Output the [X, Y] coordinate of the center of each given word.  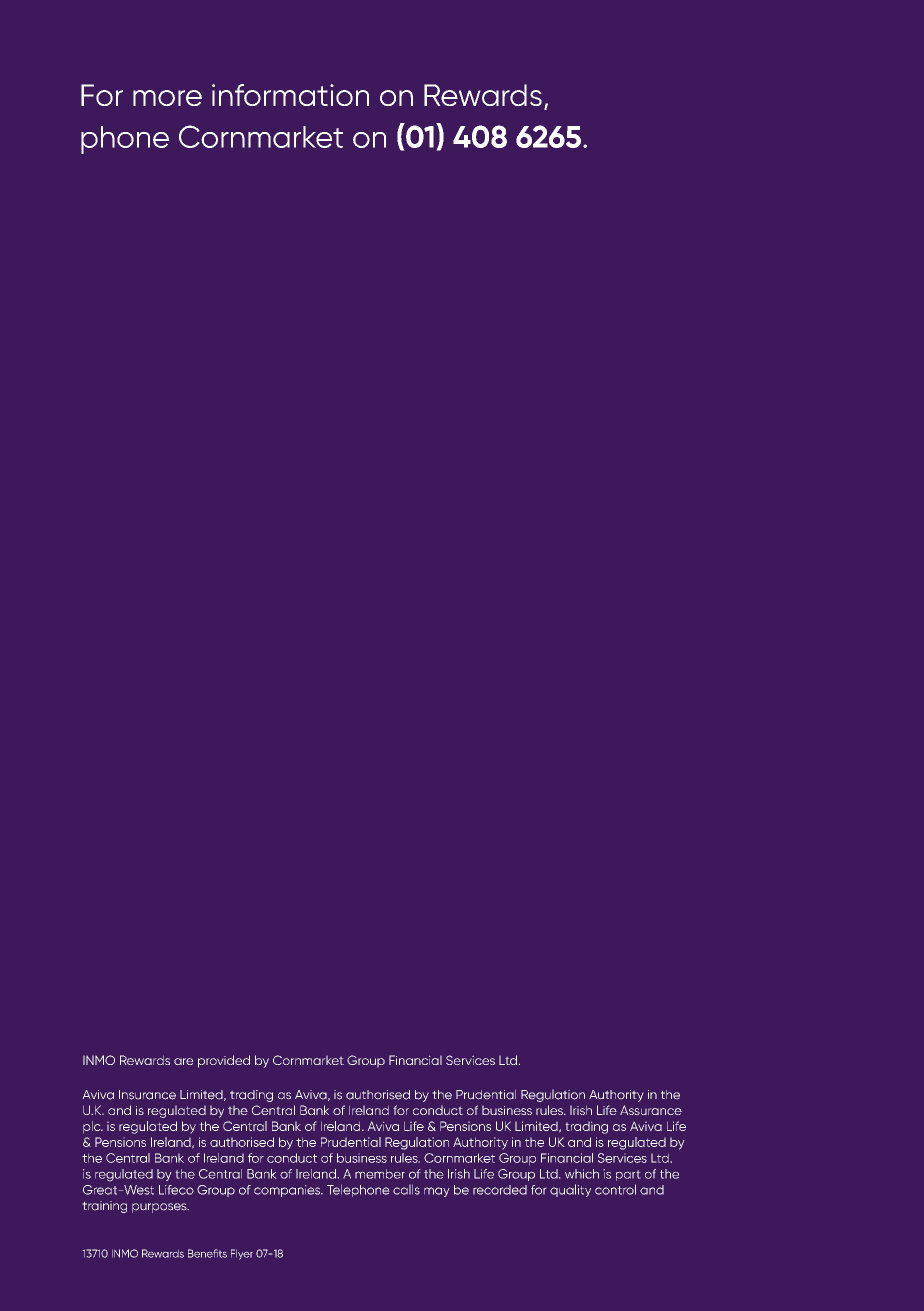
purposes [160, 1208]
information [290, 95]
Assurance [651, 1110]
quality [570, 1190]
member [380, 1174]
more [167, 98]
